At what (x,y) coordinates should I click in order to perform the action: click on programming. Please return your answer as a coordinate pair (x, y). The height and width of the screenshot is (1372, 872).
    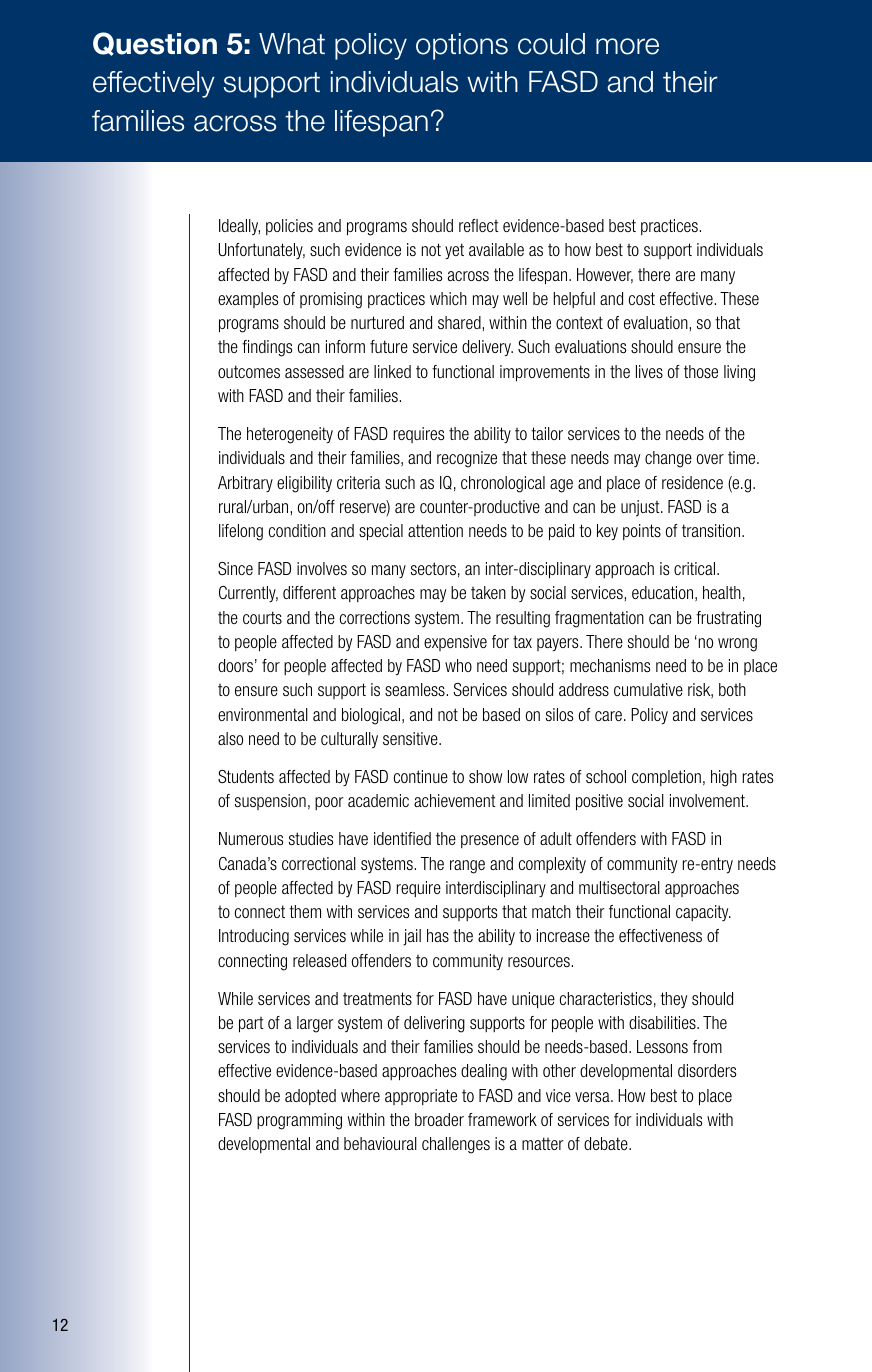
    Looking at the image, I should click on (299, 1121).
